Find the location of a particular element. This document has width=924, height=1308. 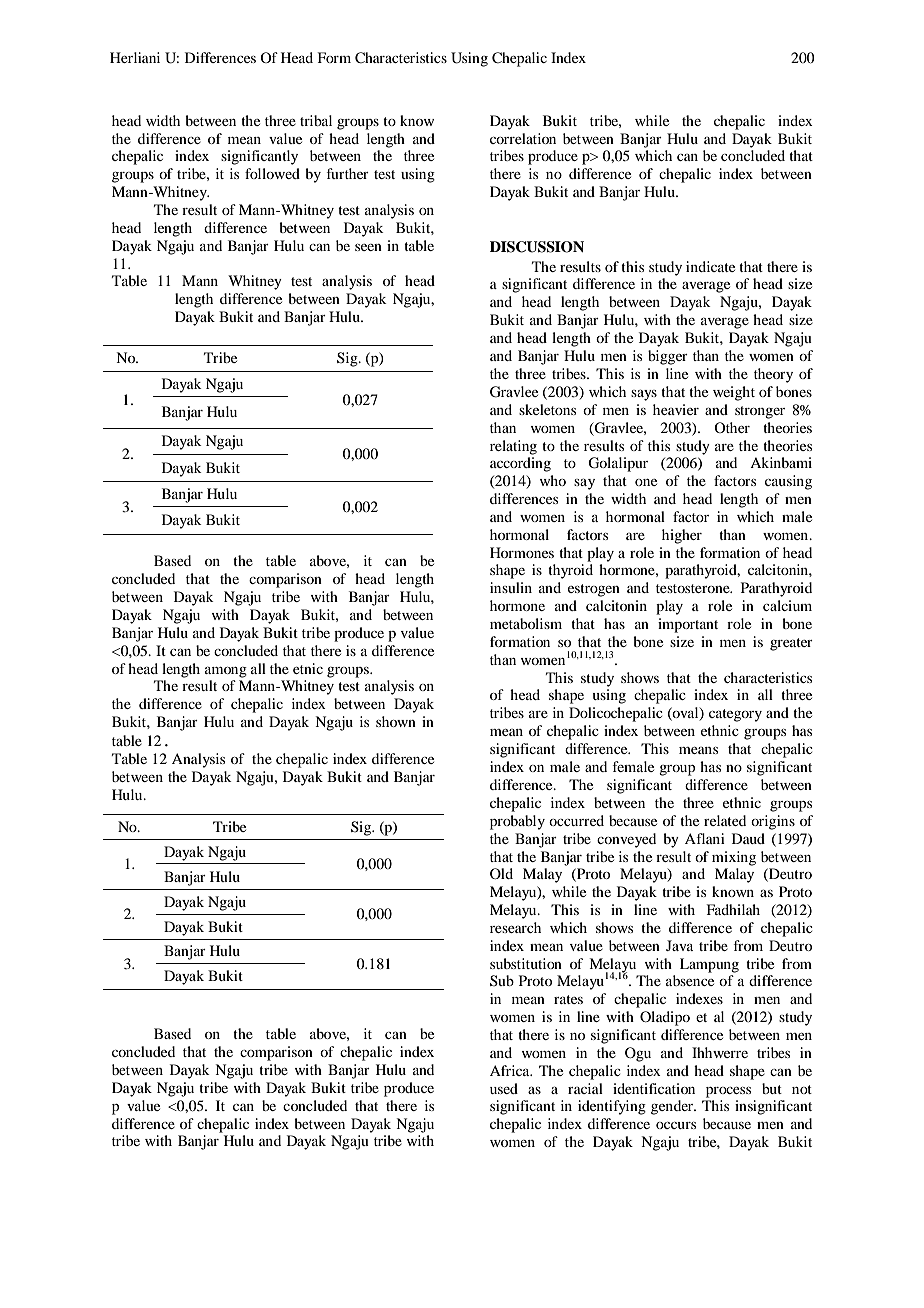

indicate is located at coordinates (710, 266).
